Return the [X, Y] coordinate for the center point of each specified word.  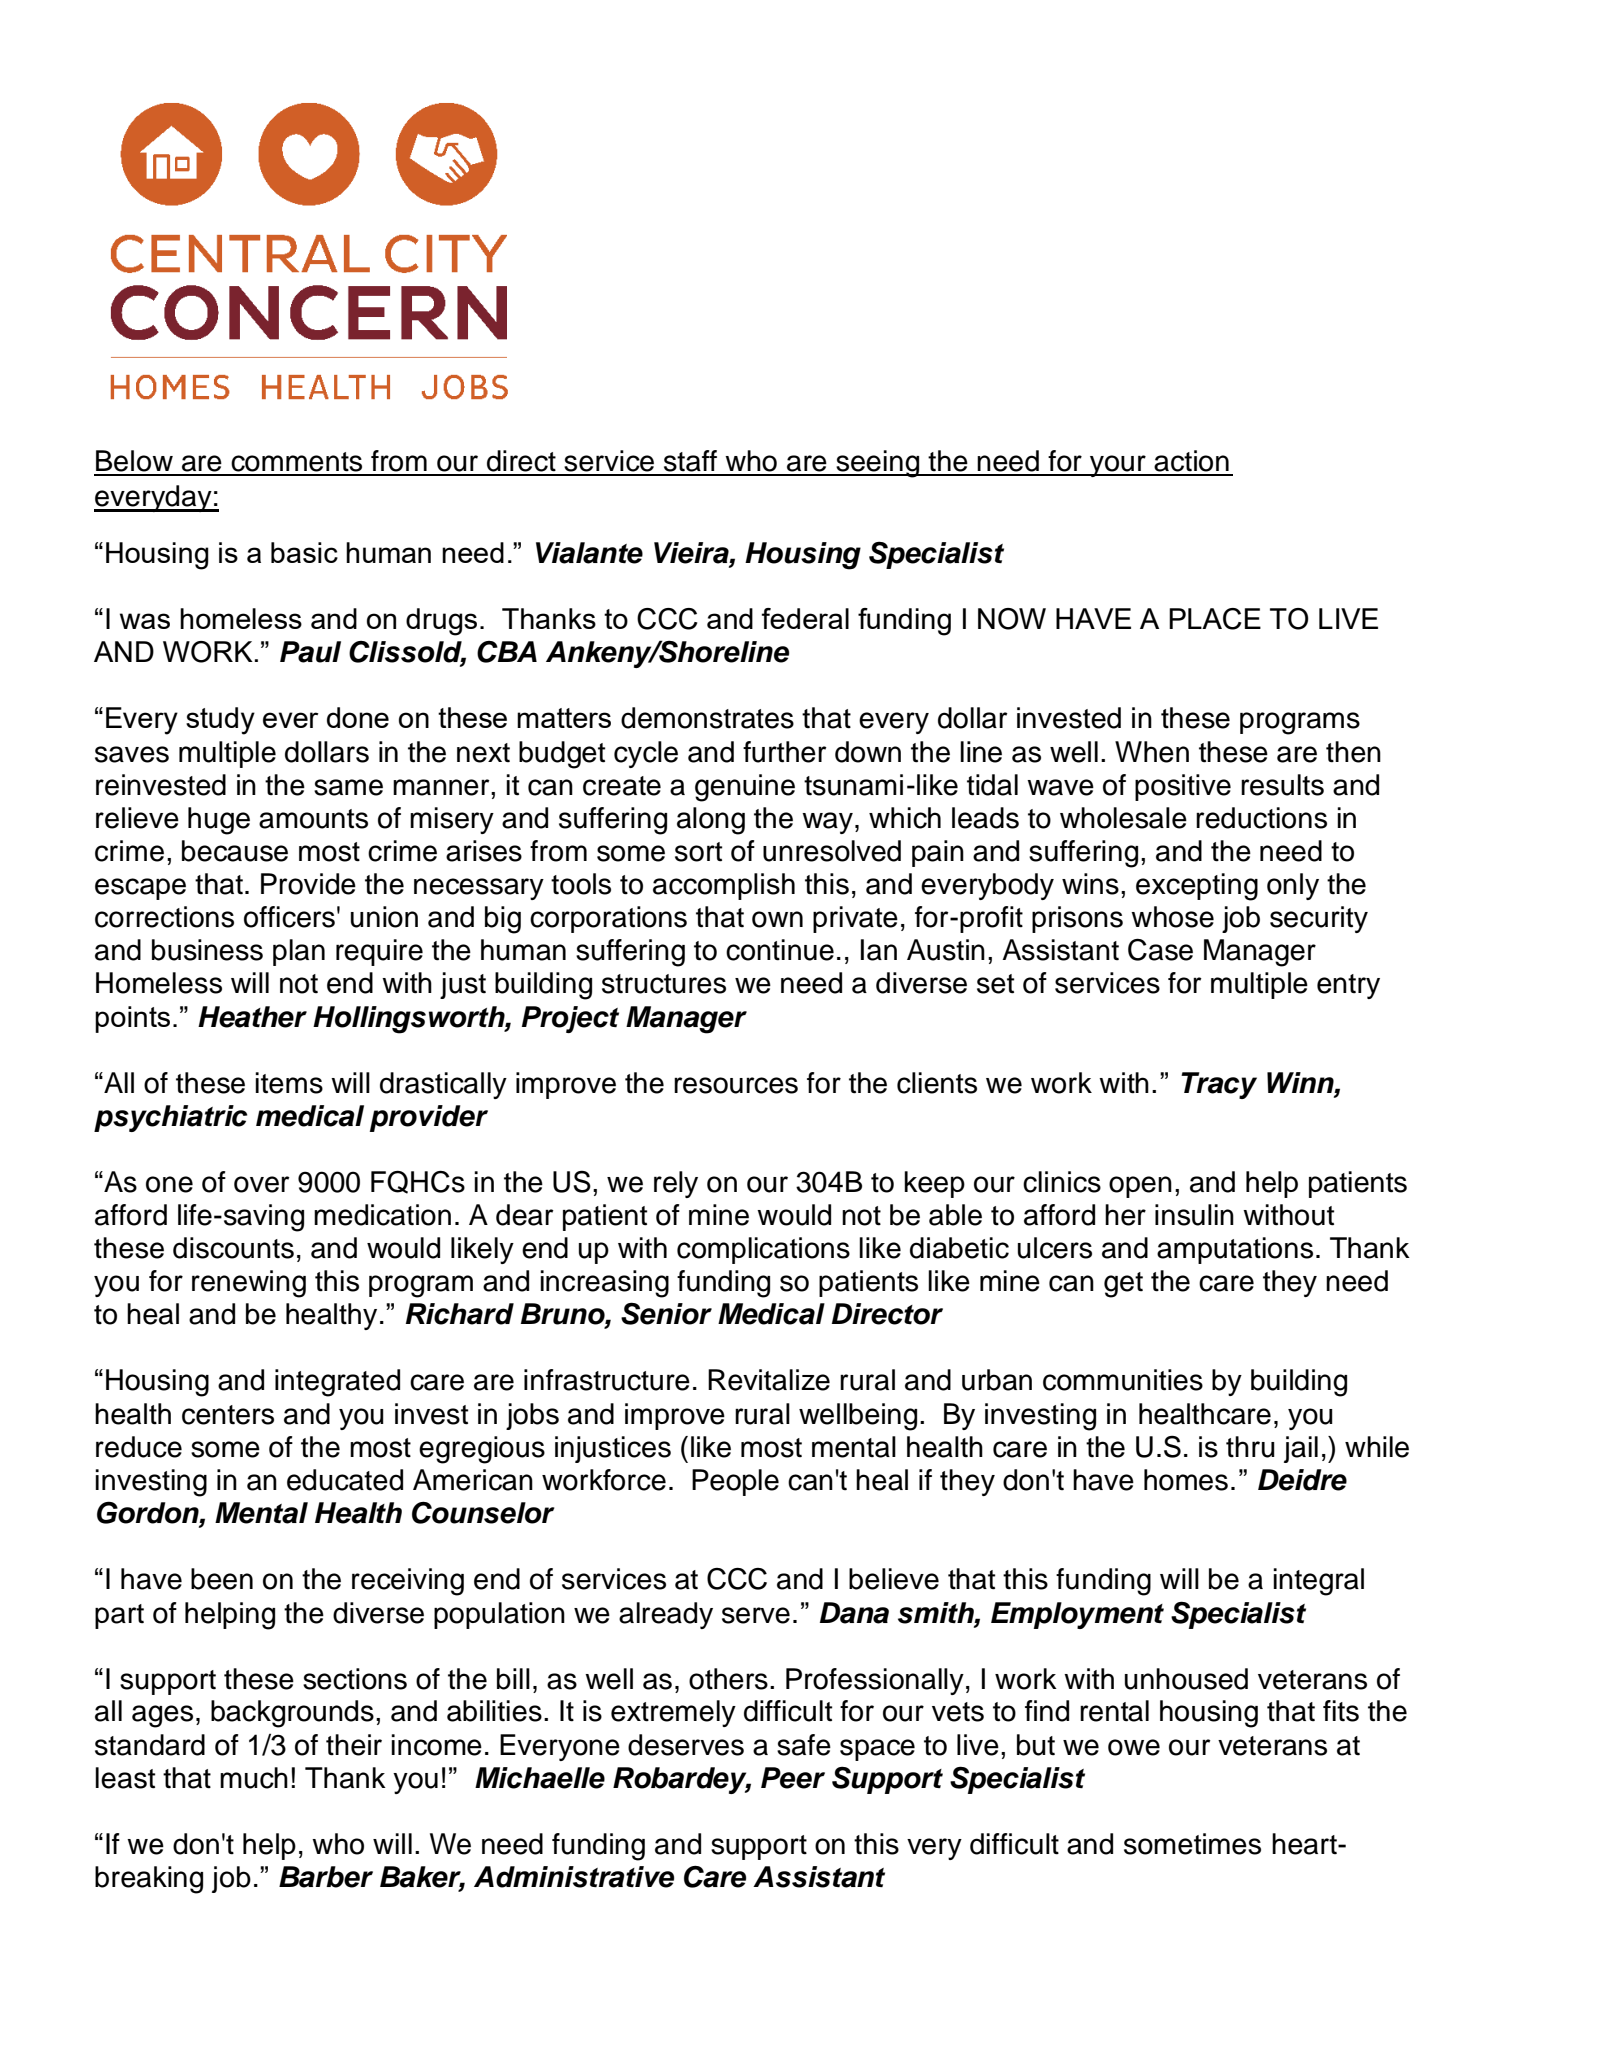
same [348, 787]
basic [304, 552]
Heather [252, 1017]
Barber [326, 1877]
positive [1183, 787]
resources [736, 1085]
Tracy [1219, 1085]
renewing [249, 1284]
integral [1318, 1582]
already [666, 1615]
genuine [745, 788]
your [1118, 466]
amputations [1235, 1250]
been [222, 1579]
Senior [666, 1313]
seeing [878, 464]
